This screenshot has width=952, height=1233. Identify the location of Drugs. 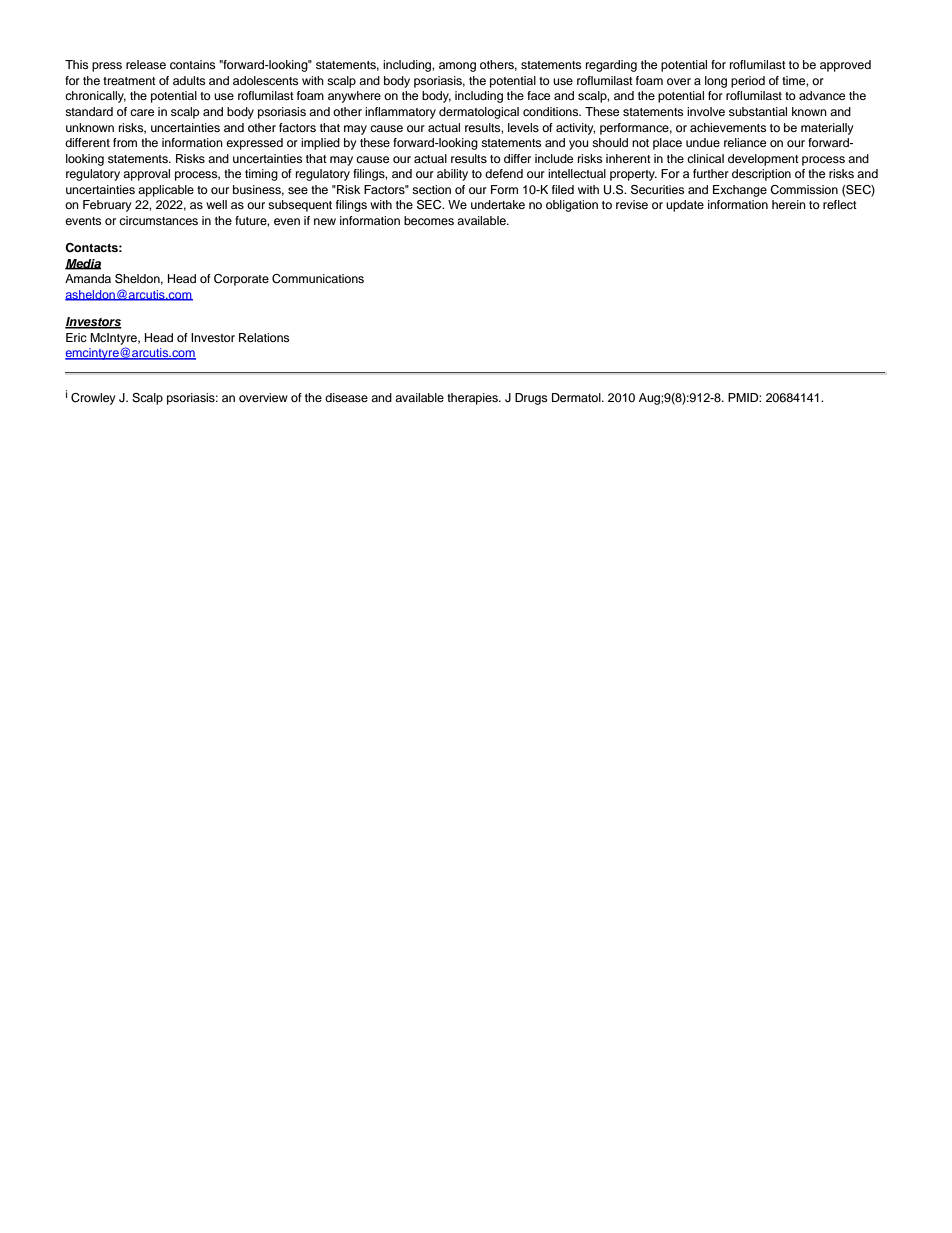
(531, 399).
